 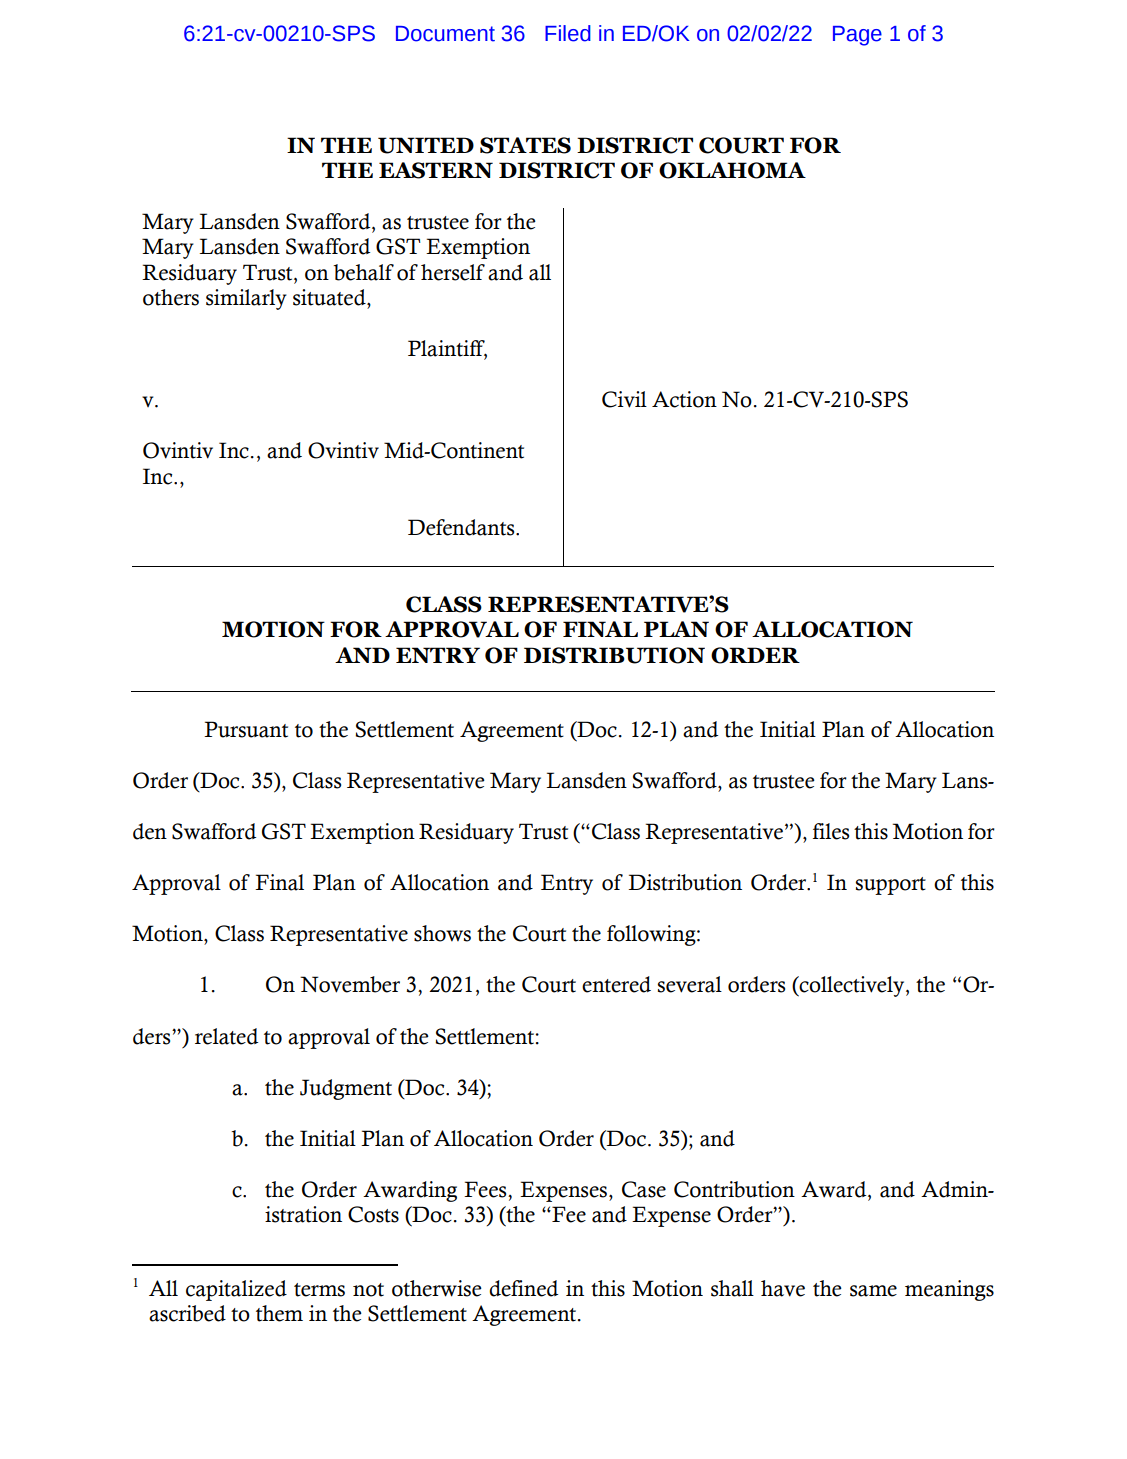 What do you see at coordinates (246, 729) in the document?
I see `Pursuant` at bounding box center [246, 729].
